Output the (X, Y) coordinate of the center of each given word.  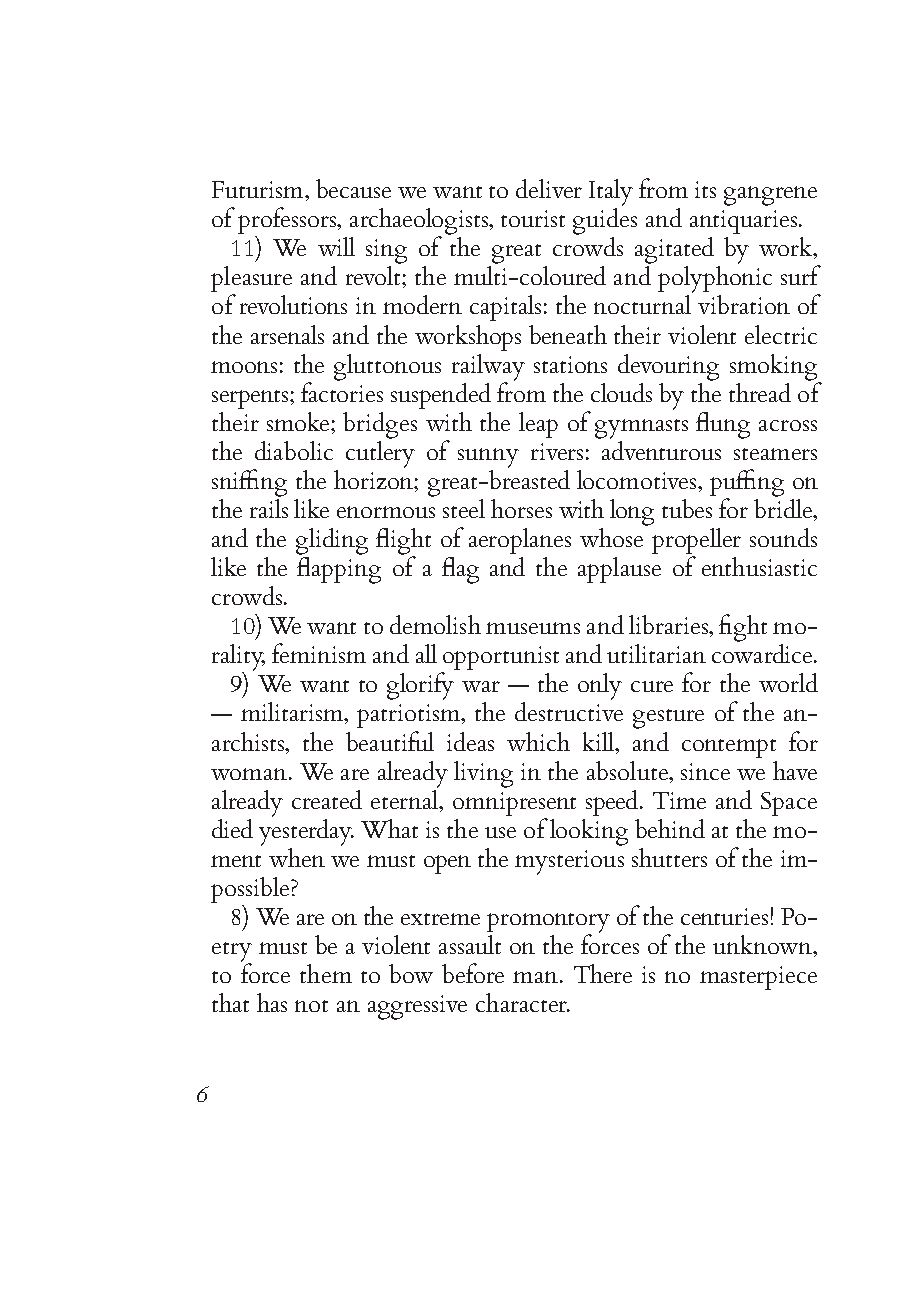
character (522, 1002)
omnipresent (514, 804)
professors (288, 222)
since (705, 771)
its (705, 189)
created (327, 799)
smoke (299, 421)
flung (723, 425)
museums (533, 628)
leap (538, 425)
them (326, 973)
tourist (533, 218)
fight (743, 628)
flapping (339, 569)
